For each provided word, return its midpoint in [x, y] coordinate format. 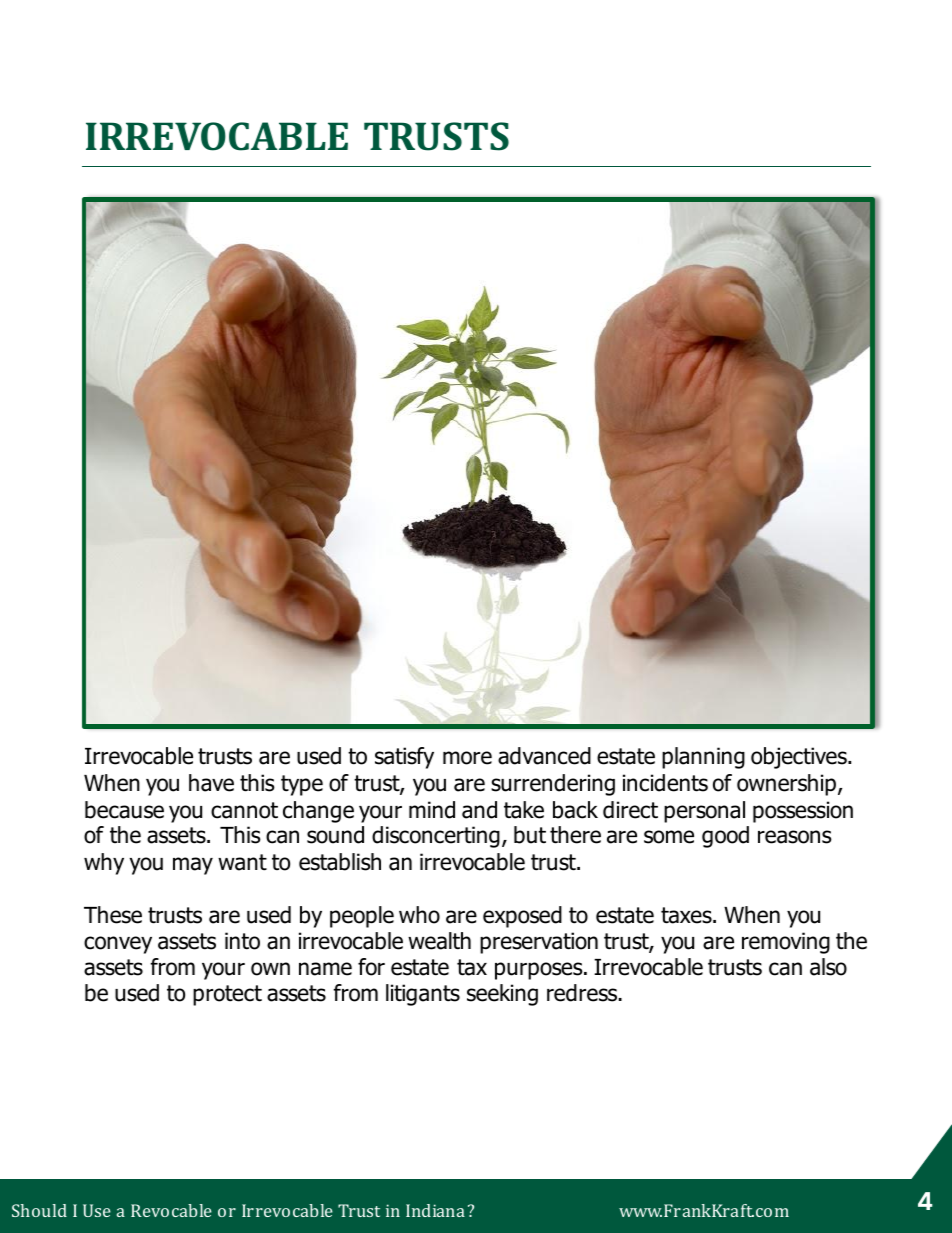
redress [583, 993]
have [211, 783]
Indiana [435, 1210]
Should [39, 1210]
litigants [423, 995]
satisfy [404, 758]
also [828, 967]
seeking [502, 995]
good [725, 837]
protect [227, 995]
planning [703, 758]
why [104, 864]
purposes [540, 971]
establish [340, 862]
